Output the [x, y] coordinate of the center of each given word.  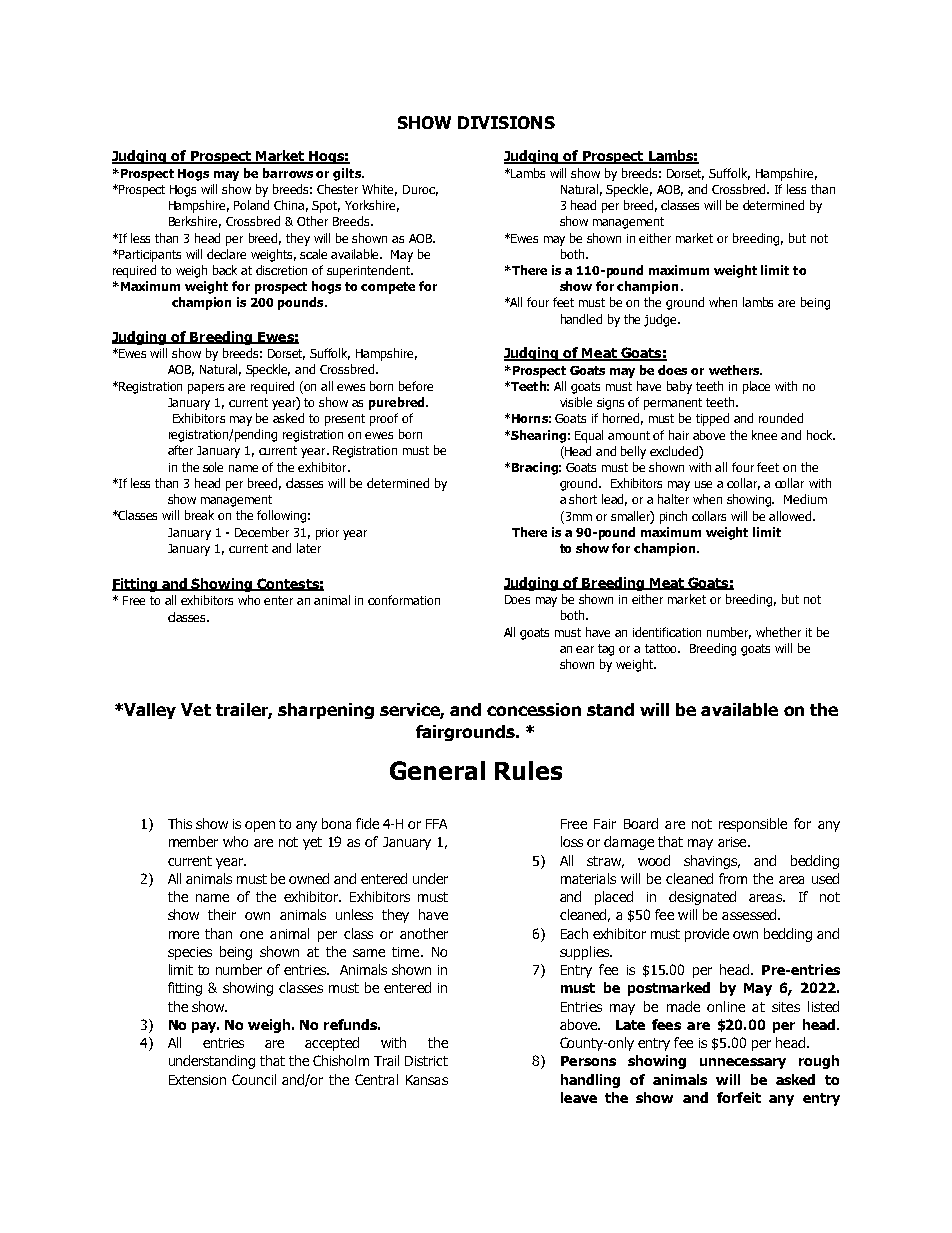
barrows [288, 173]
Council [254, 1079]
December [262, 532]
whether [778, 632]
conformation [404, 600]
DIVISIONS [506, 122]
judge [661, 320]
